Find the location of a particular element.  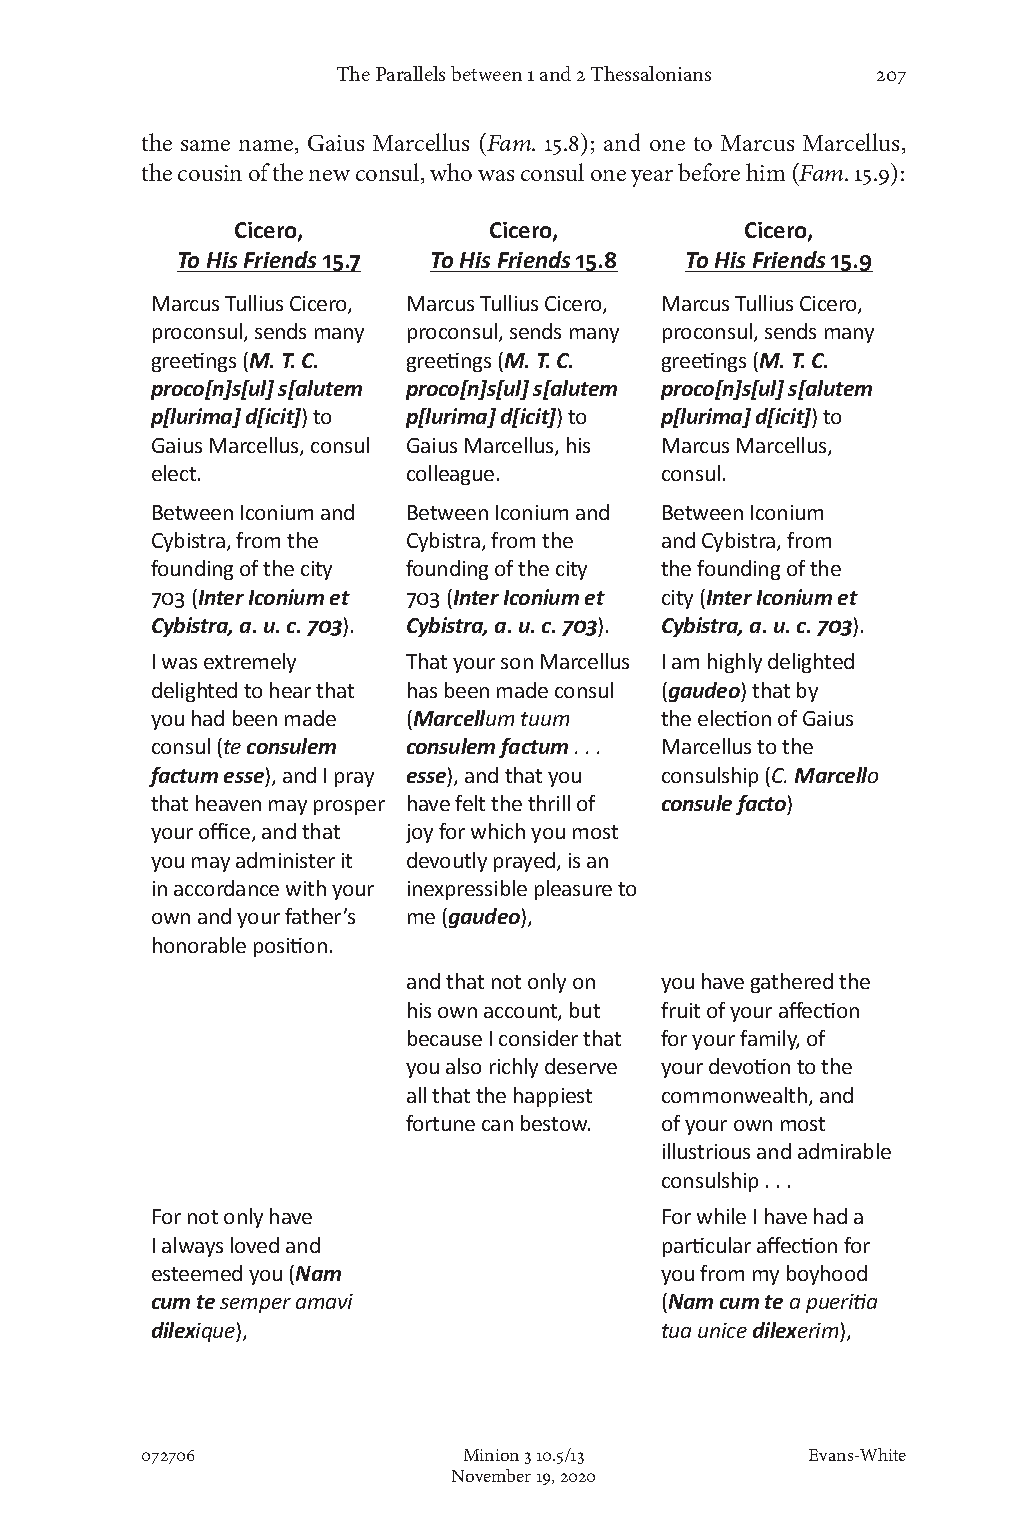

commonwealth is located at coordinates (734, 1095).
